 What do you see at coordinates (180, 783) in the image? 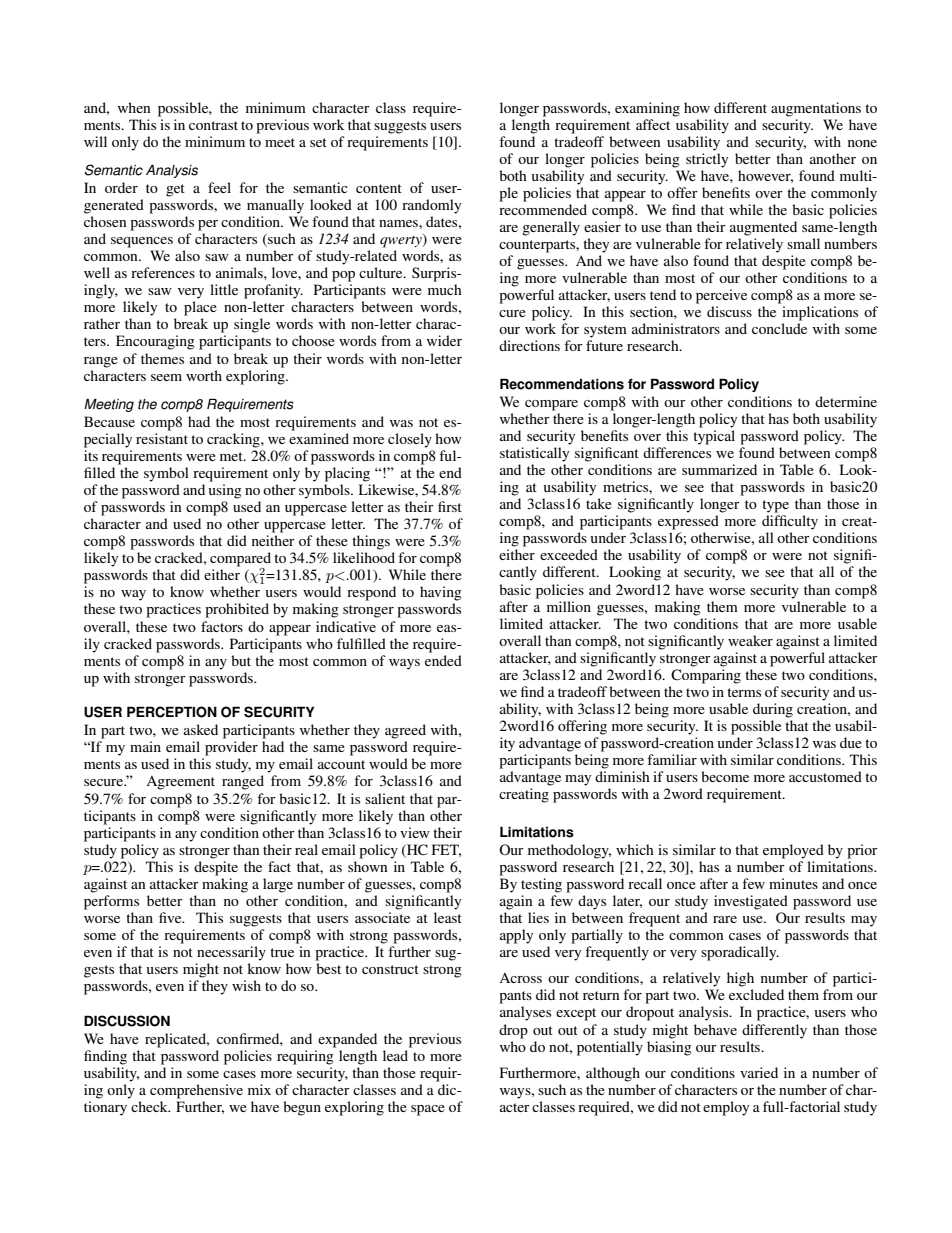
I see `Agreement` at bounding box center [180, 783].
